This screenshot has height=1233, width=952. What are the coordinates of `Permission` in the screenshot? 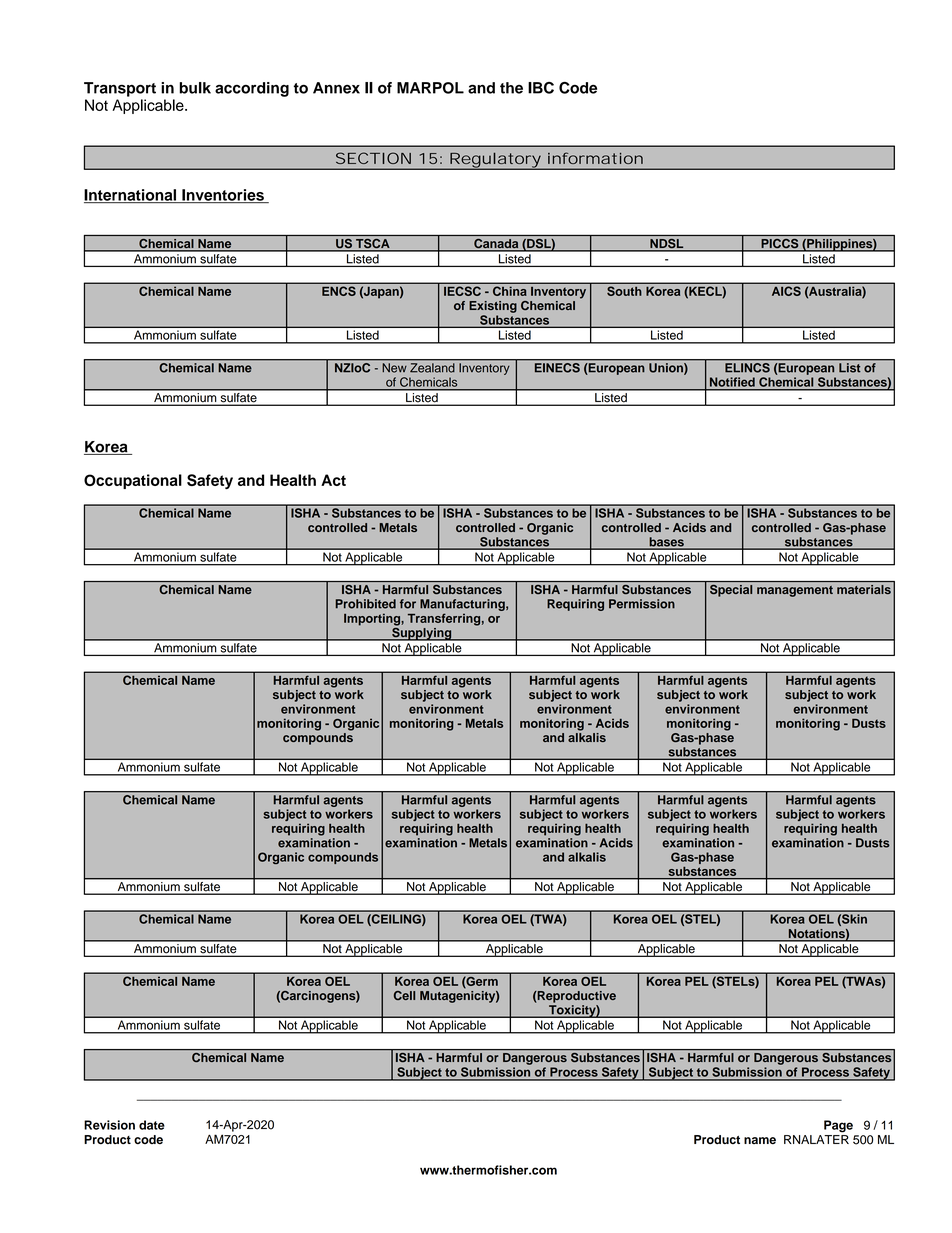 It's located at (642, 604).
